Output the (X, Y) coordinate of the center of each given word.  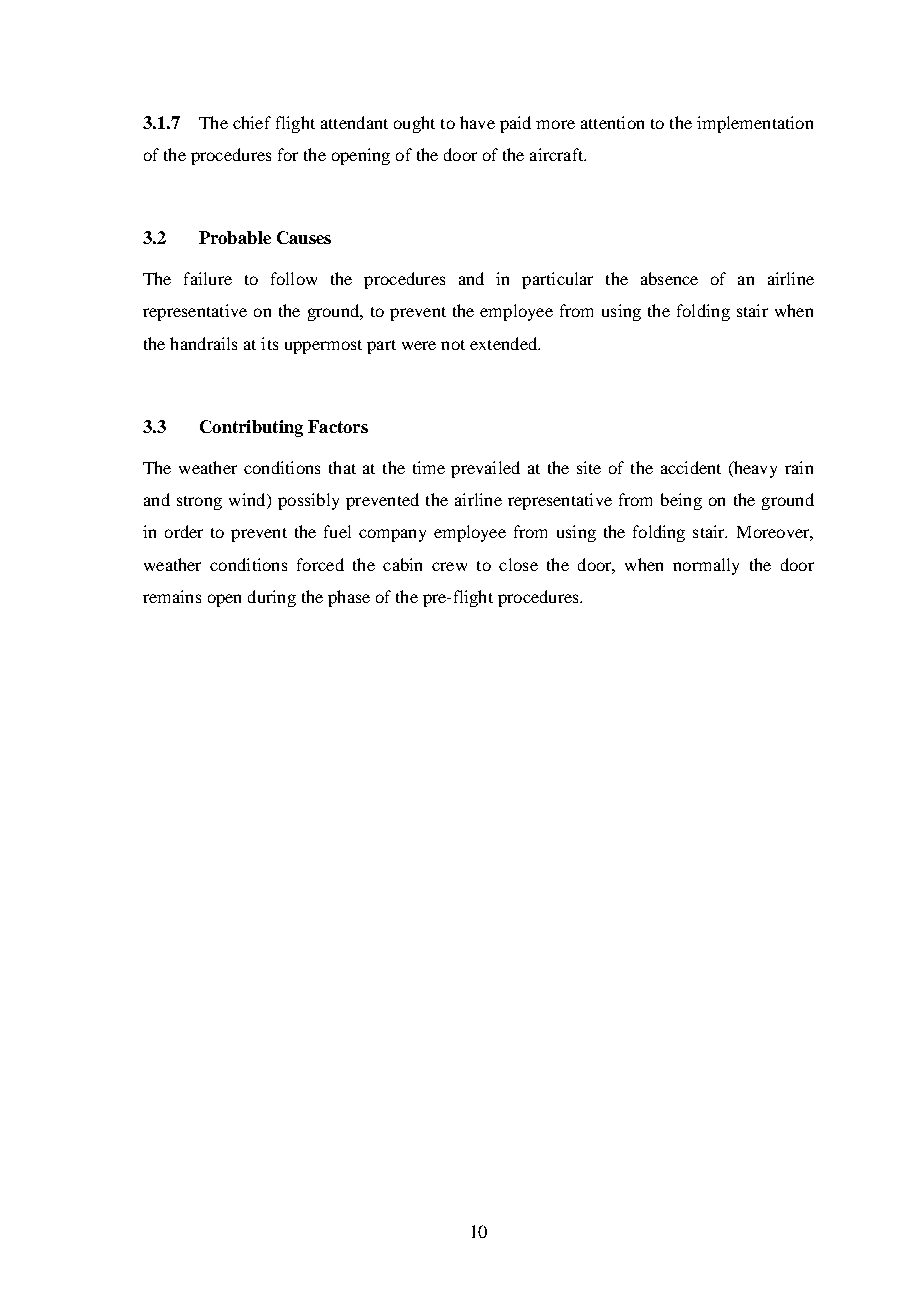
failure (208, 278)
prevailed (485, 469)
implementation (755, 124)
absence (669, 278)
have (477, 122)
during (272, 598)
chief (252, 122)
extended (504, 343)
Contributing (251, 428)
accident (691, 467)
